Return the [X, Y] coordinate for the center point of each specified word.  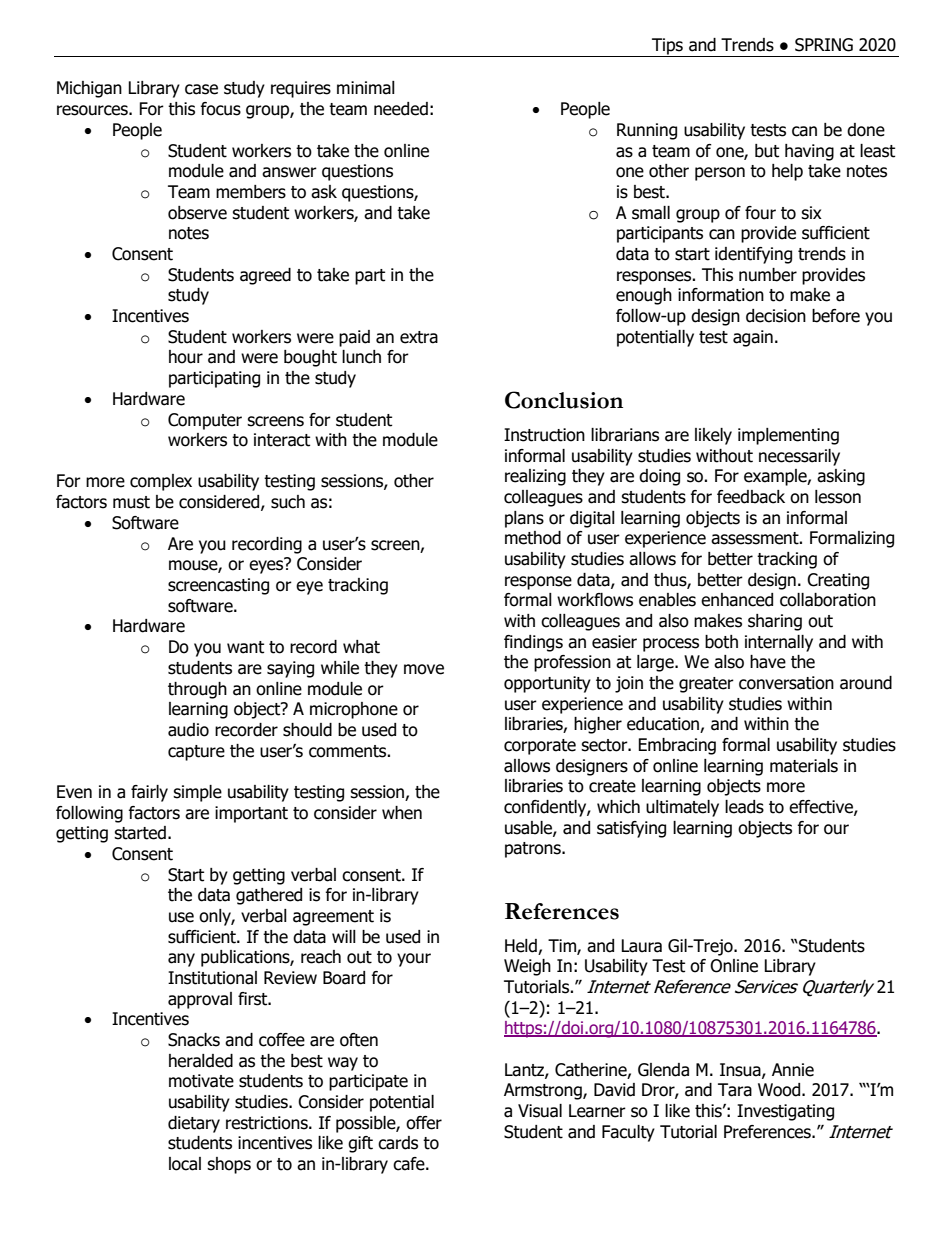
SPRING [824, 45]
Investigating [785, 1112]
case [201, 89]
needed [401, 109]
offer [424, 1123]
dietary [194, 1124]
